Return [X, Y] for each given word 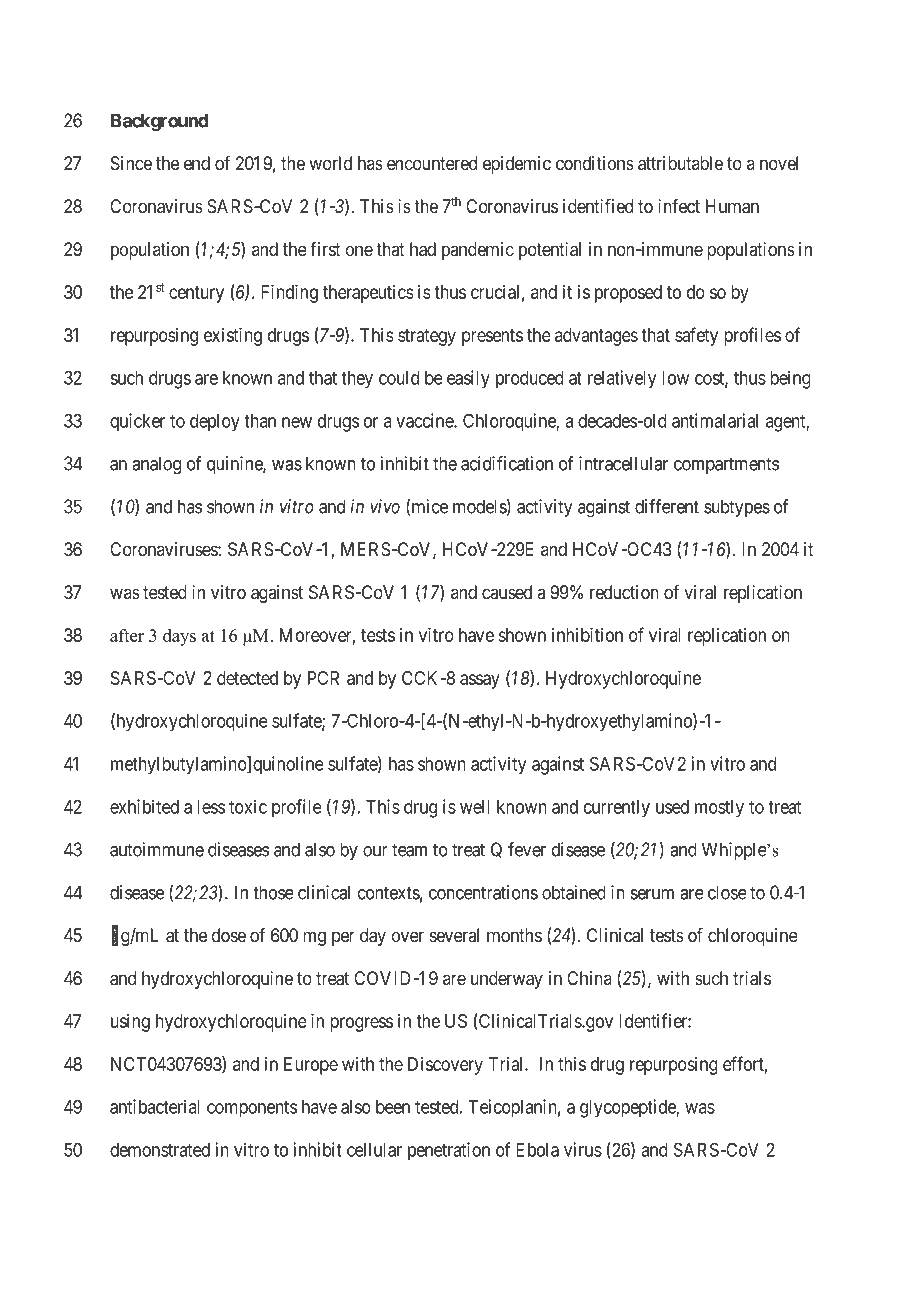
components [252, 1109]
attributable [680, 163]
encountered [432, 163]
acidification [507, 463]
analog [156, 465]
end [197, 163]
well [475, 807]
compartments [726, 465]
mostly [719, 809]
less [211, 807]
